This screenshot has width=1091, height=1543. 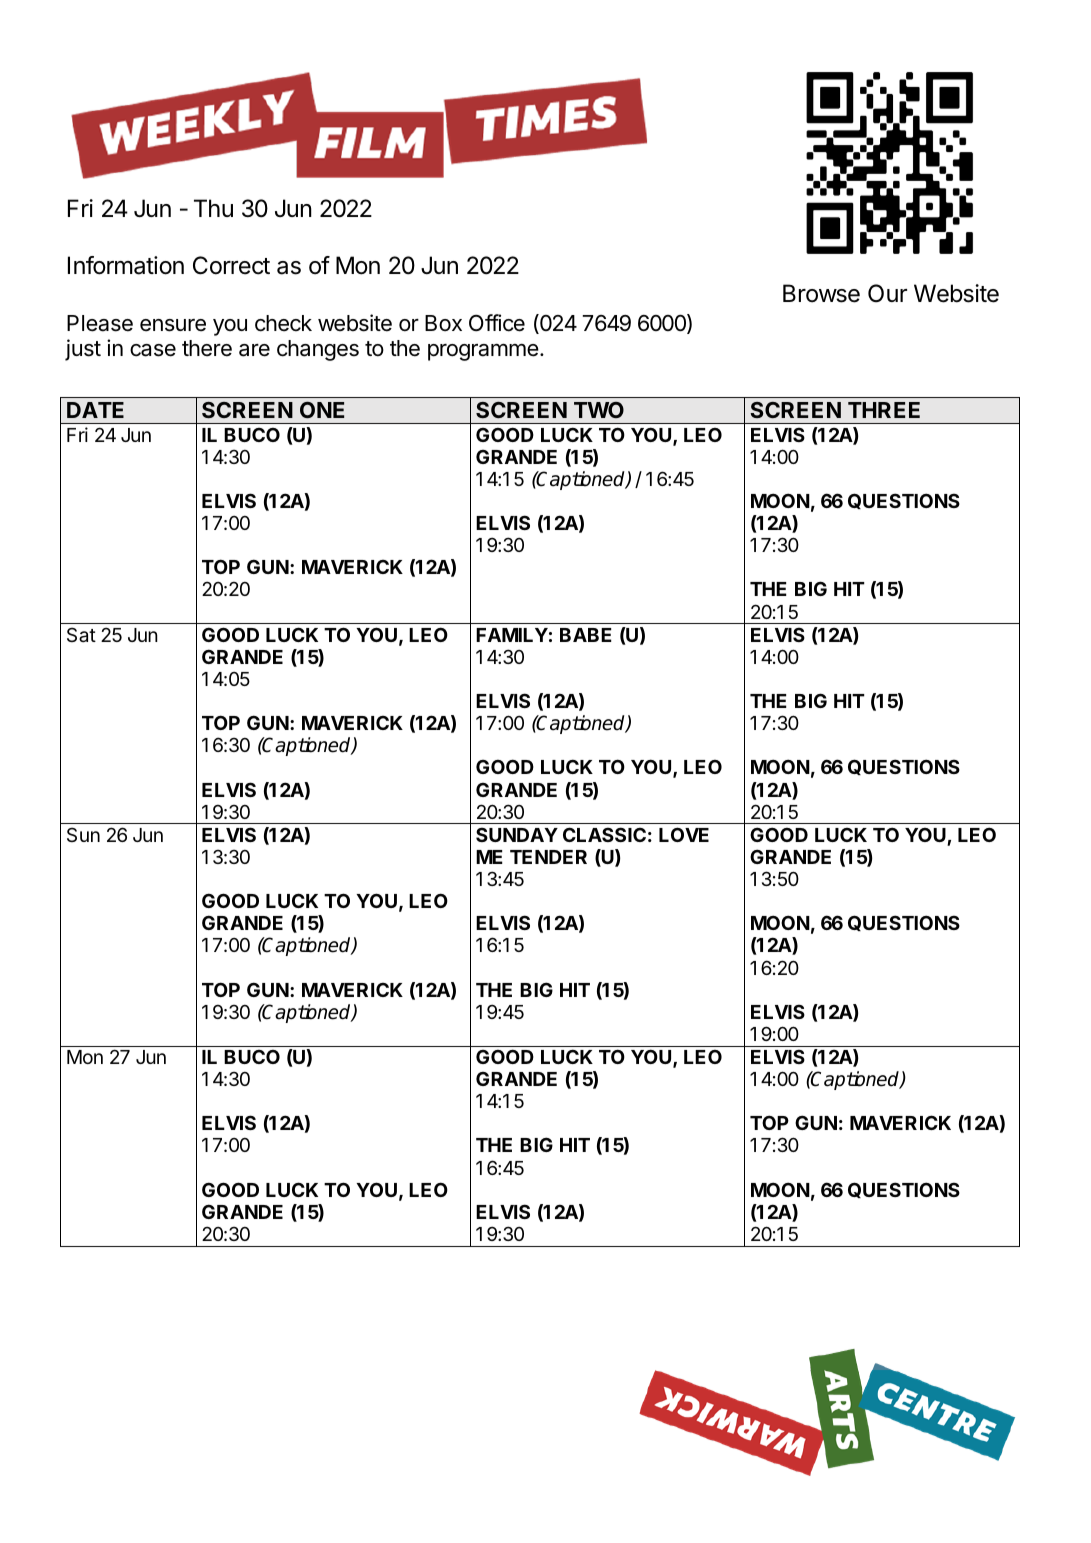 I want to click on BABE, so click(x=586, y=635).
